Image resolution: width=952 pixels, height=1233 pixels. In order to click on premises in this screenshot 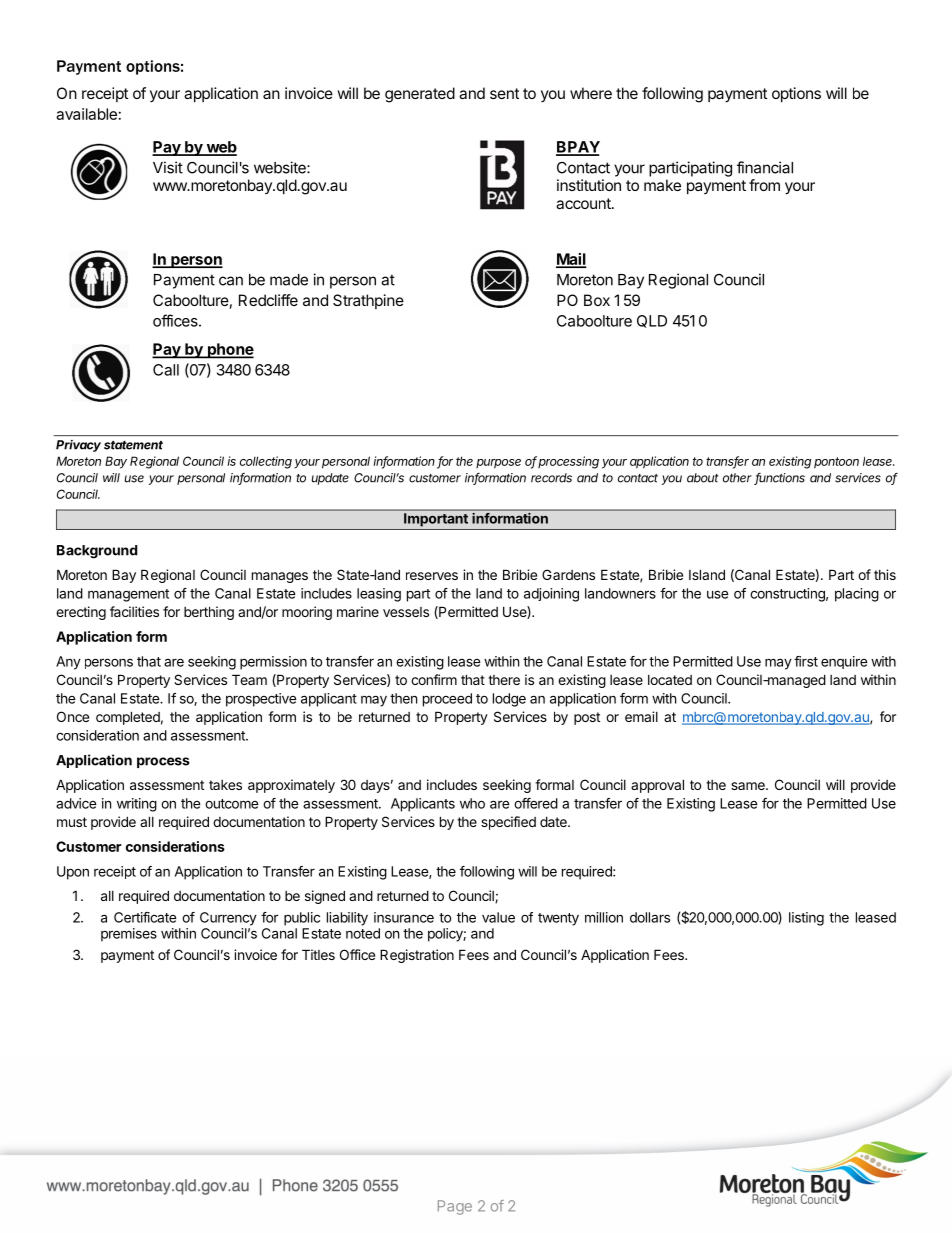, I will do `click(129, 935)`.
